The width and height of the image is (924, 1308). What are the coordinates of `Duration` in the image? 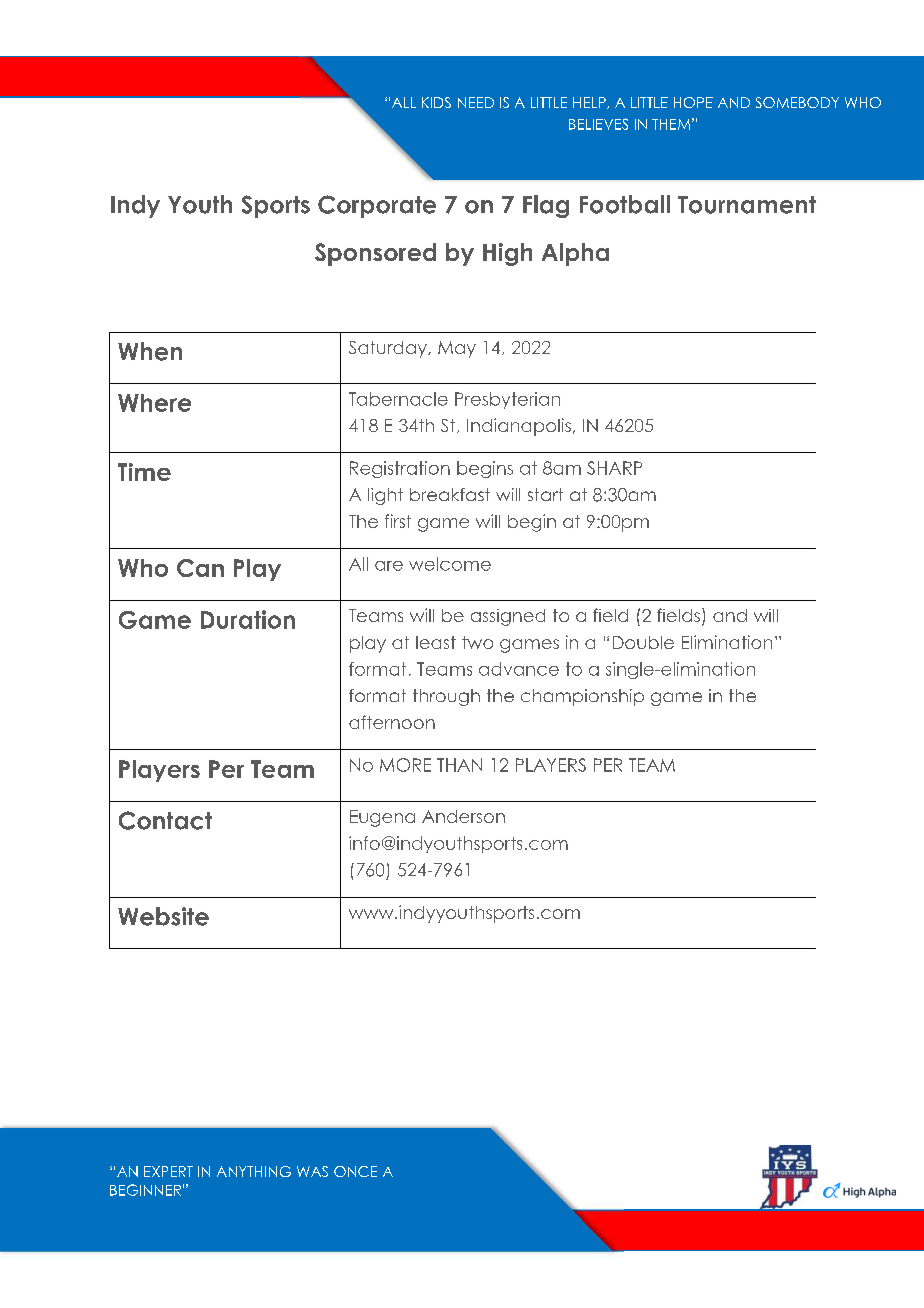 It's located at (248, 619).
